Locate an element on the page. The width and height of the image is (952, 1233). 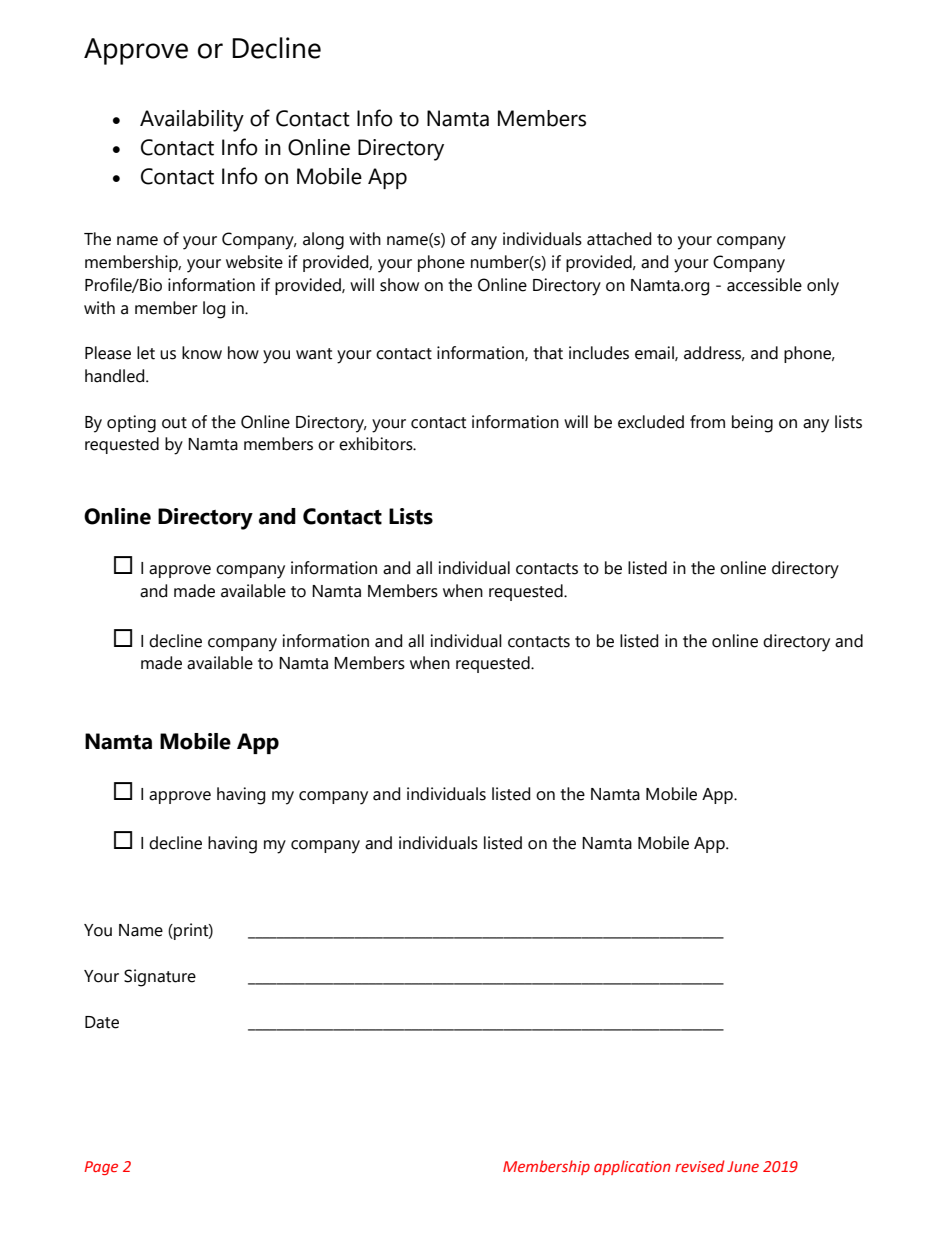
along is located at coordinates (323, 241).
